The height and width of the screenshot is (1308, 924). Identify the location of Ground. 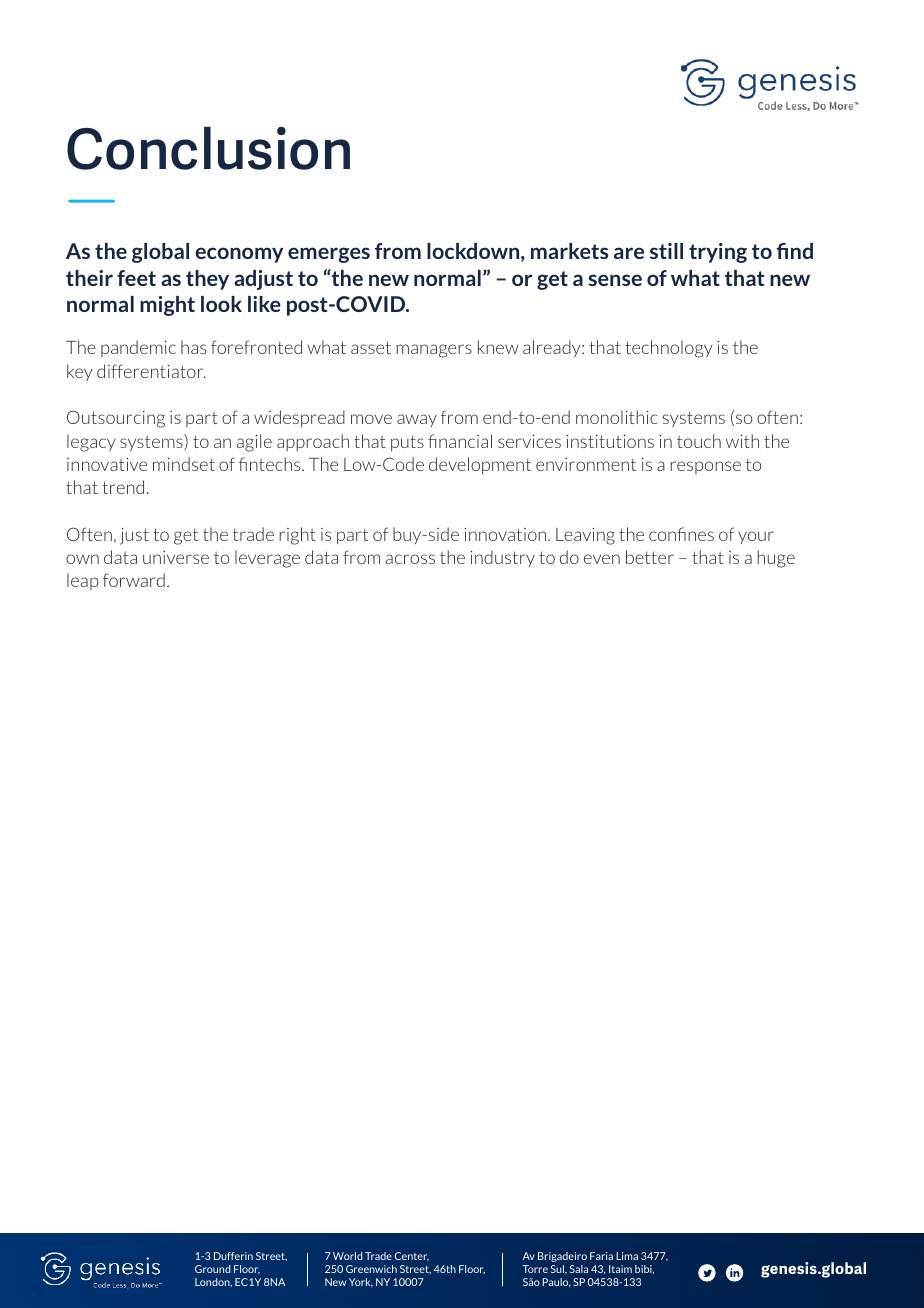
(213, 1269).
